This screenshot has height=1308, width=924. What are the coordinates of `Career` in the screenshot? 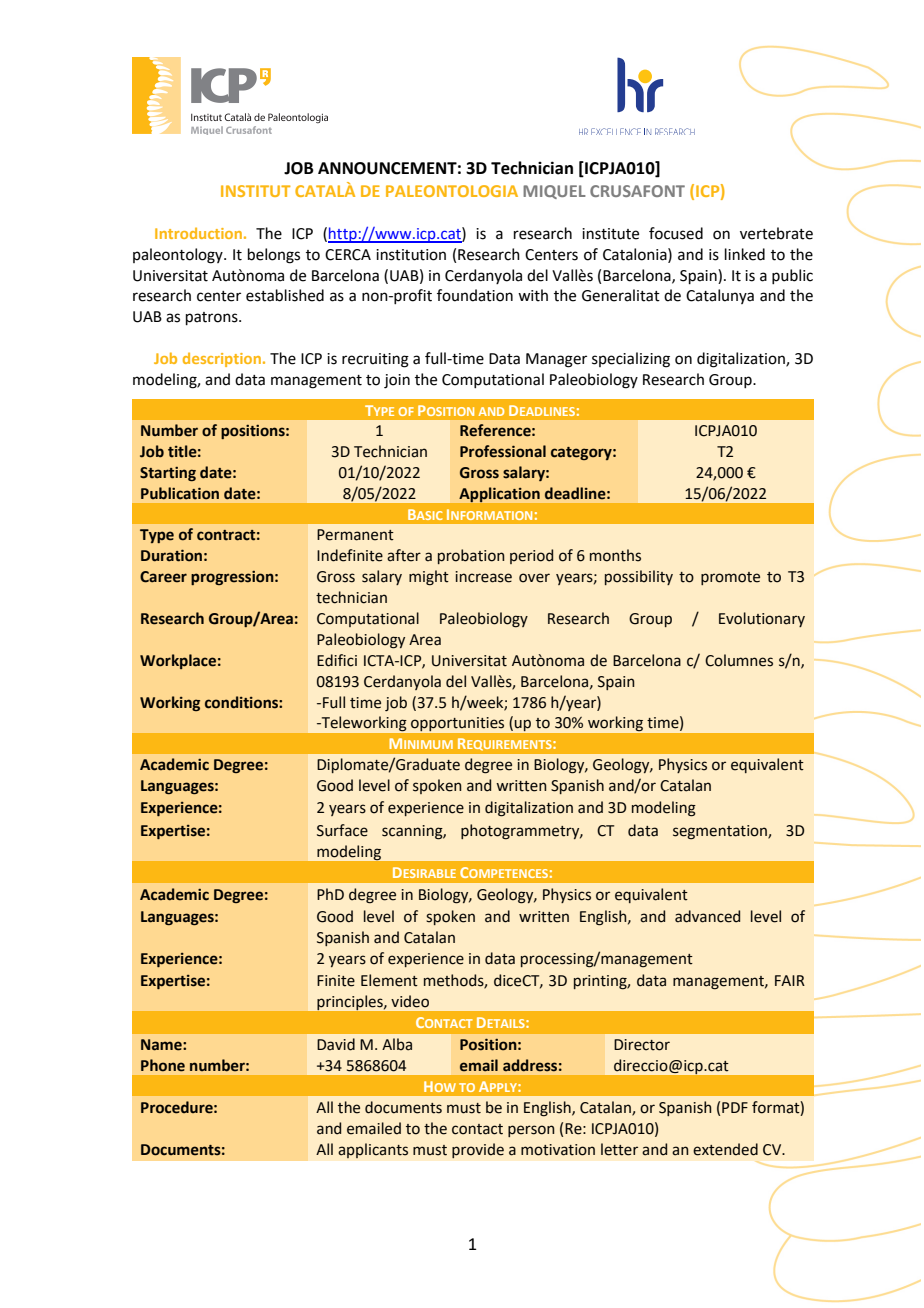 It's located at (163, 577).
